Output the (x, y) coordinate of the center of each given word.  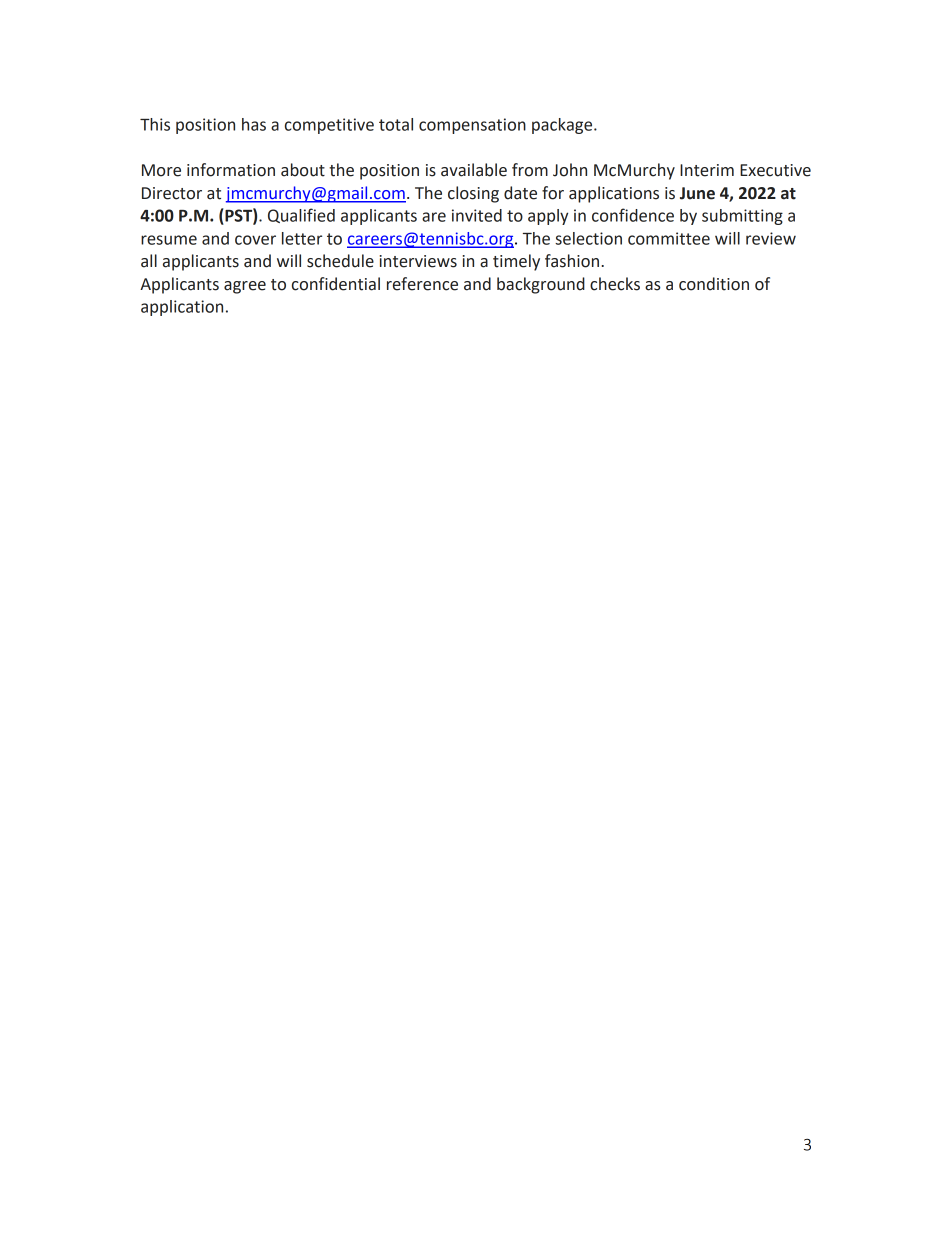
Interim (707, 170)
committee (669, 238)
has (254, 124)
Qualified (301, 215)
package (563, 126)
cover (255, 240)
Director (172, 193)
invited (477, 215)
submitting (742, 217)
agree (245, 287)
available (474, 170)
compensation (472, 126)
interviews (418, 261)
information (231, 170)
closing (473, 194)
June (697, 193)
